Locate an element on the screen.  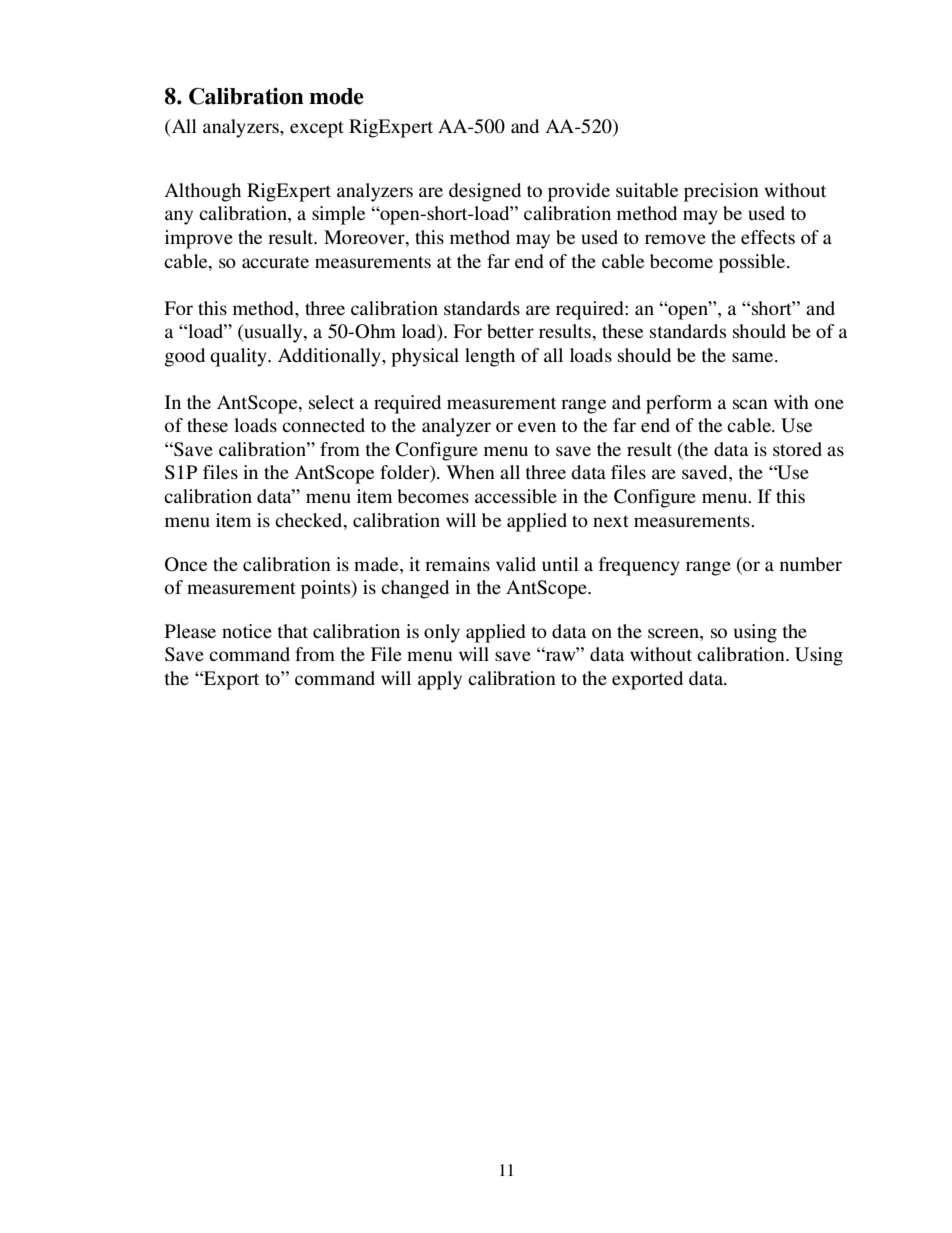
mode is located at coordinates (336, 96).
